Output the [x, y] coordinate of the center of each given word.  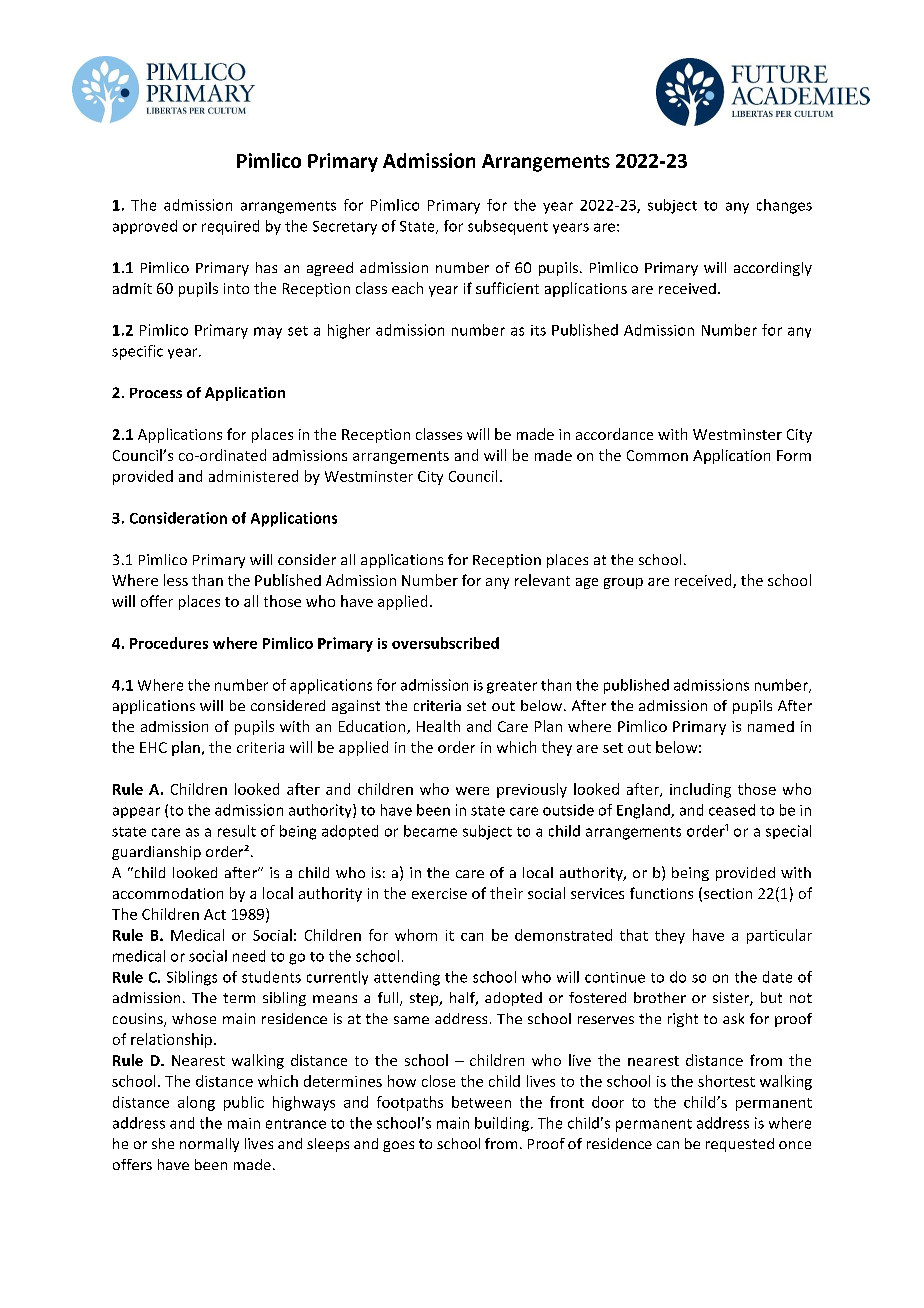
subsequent [508, 227]
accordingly [773, 269]
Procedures [169, 643]
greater [512, 687]
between [481, 1102]
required [230, 227]
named [771, 726]
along [196, 1103]
